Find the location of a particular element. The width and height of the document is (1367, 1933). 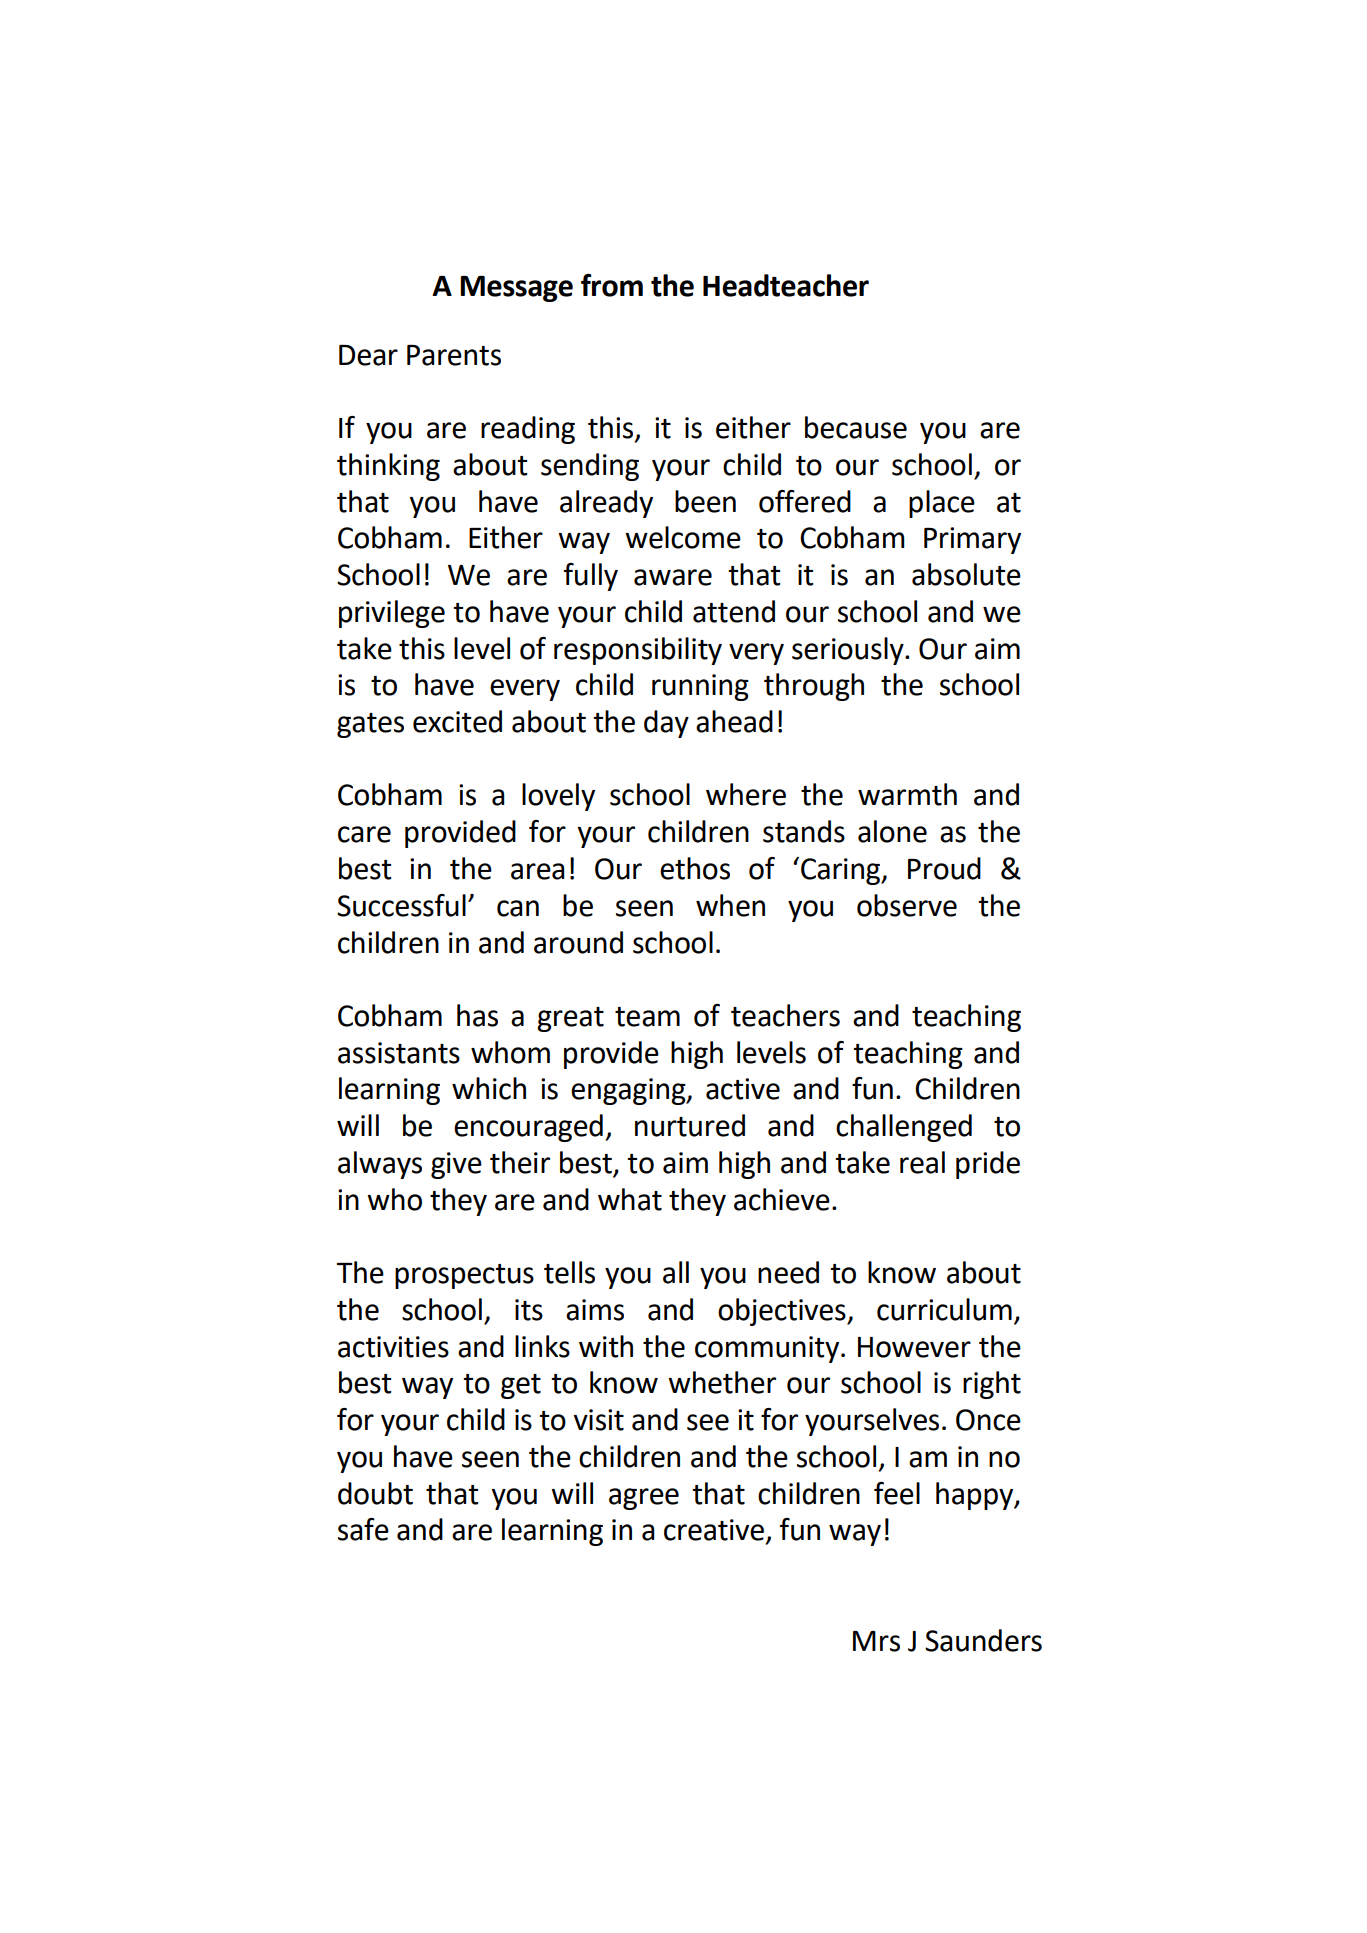

nurtured is located at coordinates (690, 1125).
